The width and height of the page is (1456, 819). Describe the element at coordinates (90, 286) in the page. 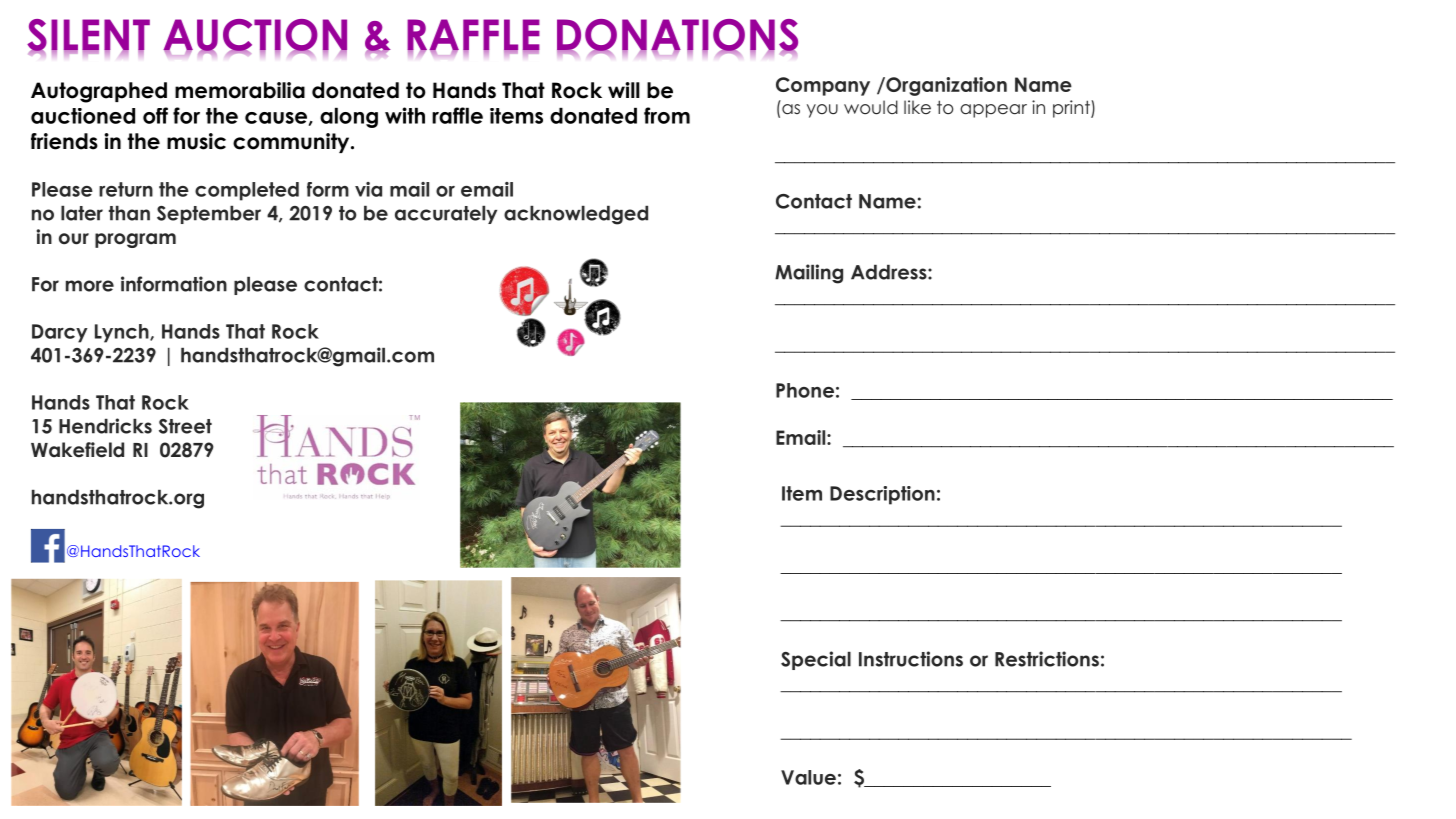

I see `more` at that location.
